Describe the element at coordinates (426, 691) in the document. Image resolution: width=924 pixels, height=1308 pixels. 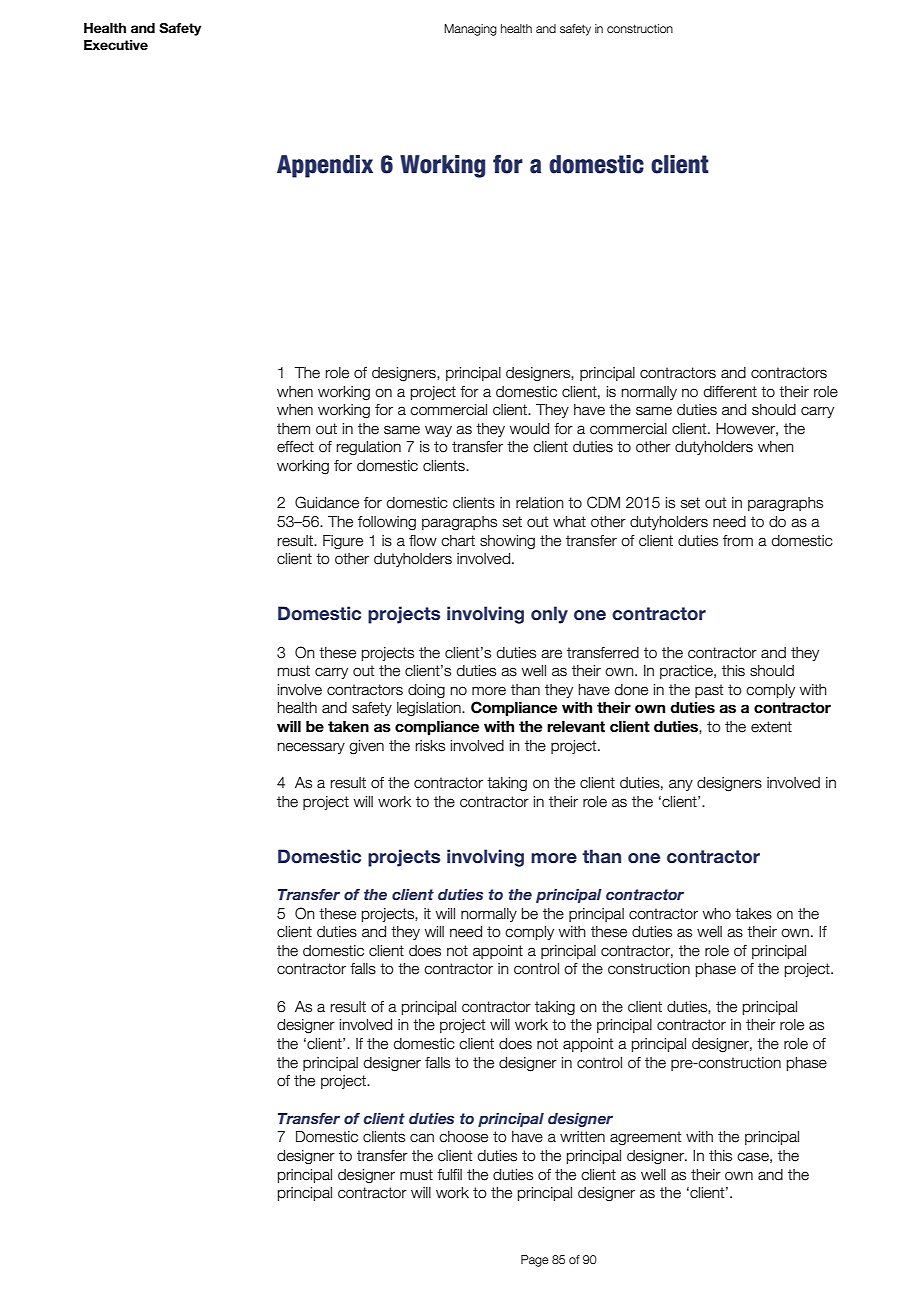
I see `doing` at that location.
